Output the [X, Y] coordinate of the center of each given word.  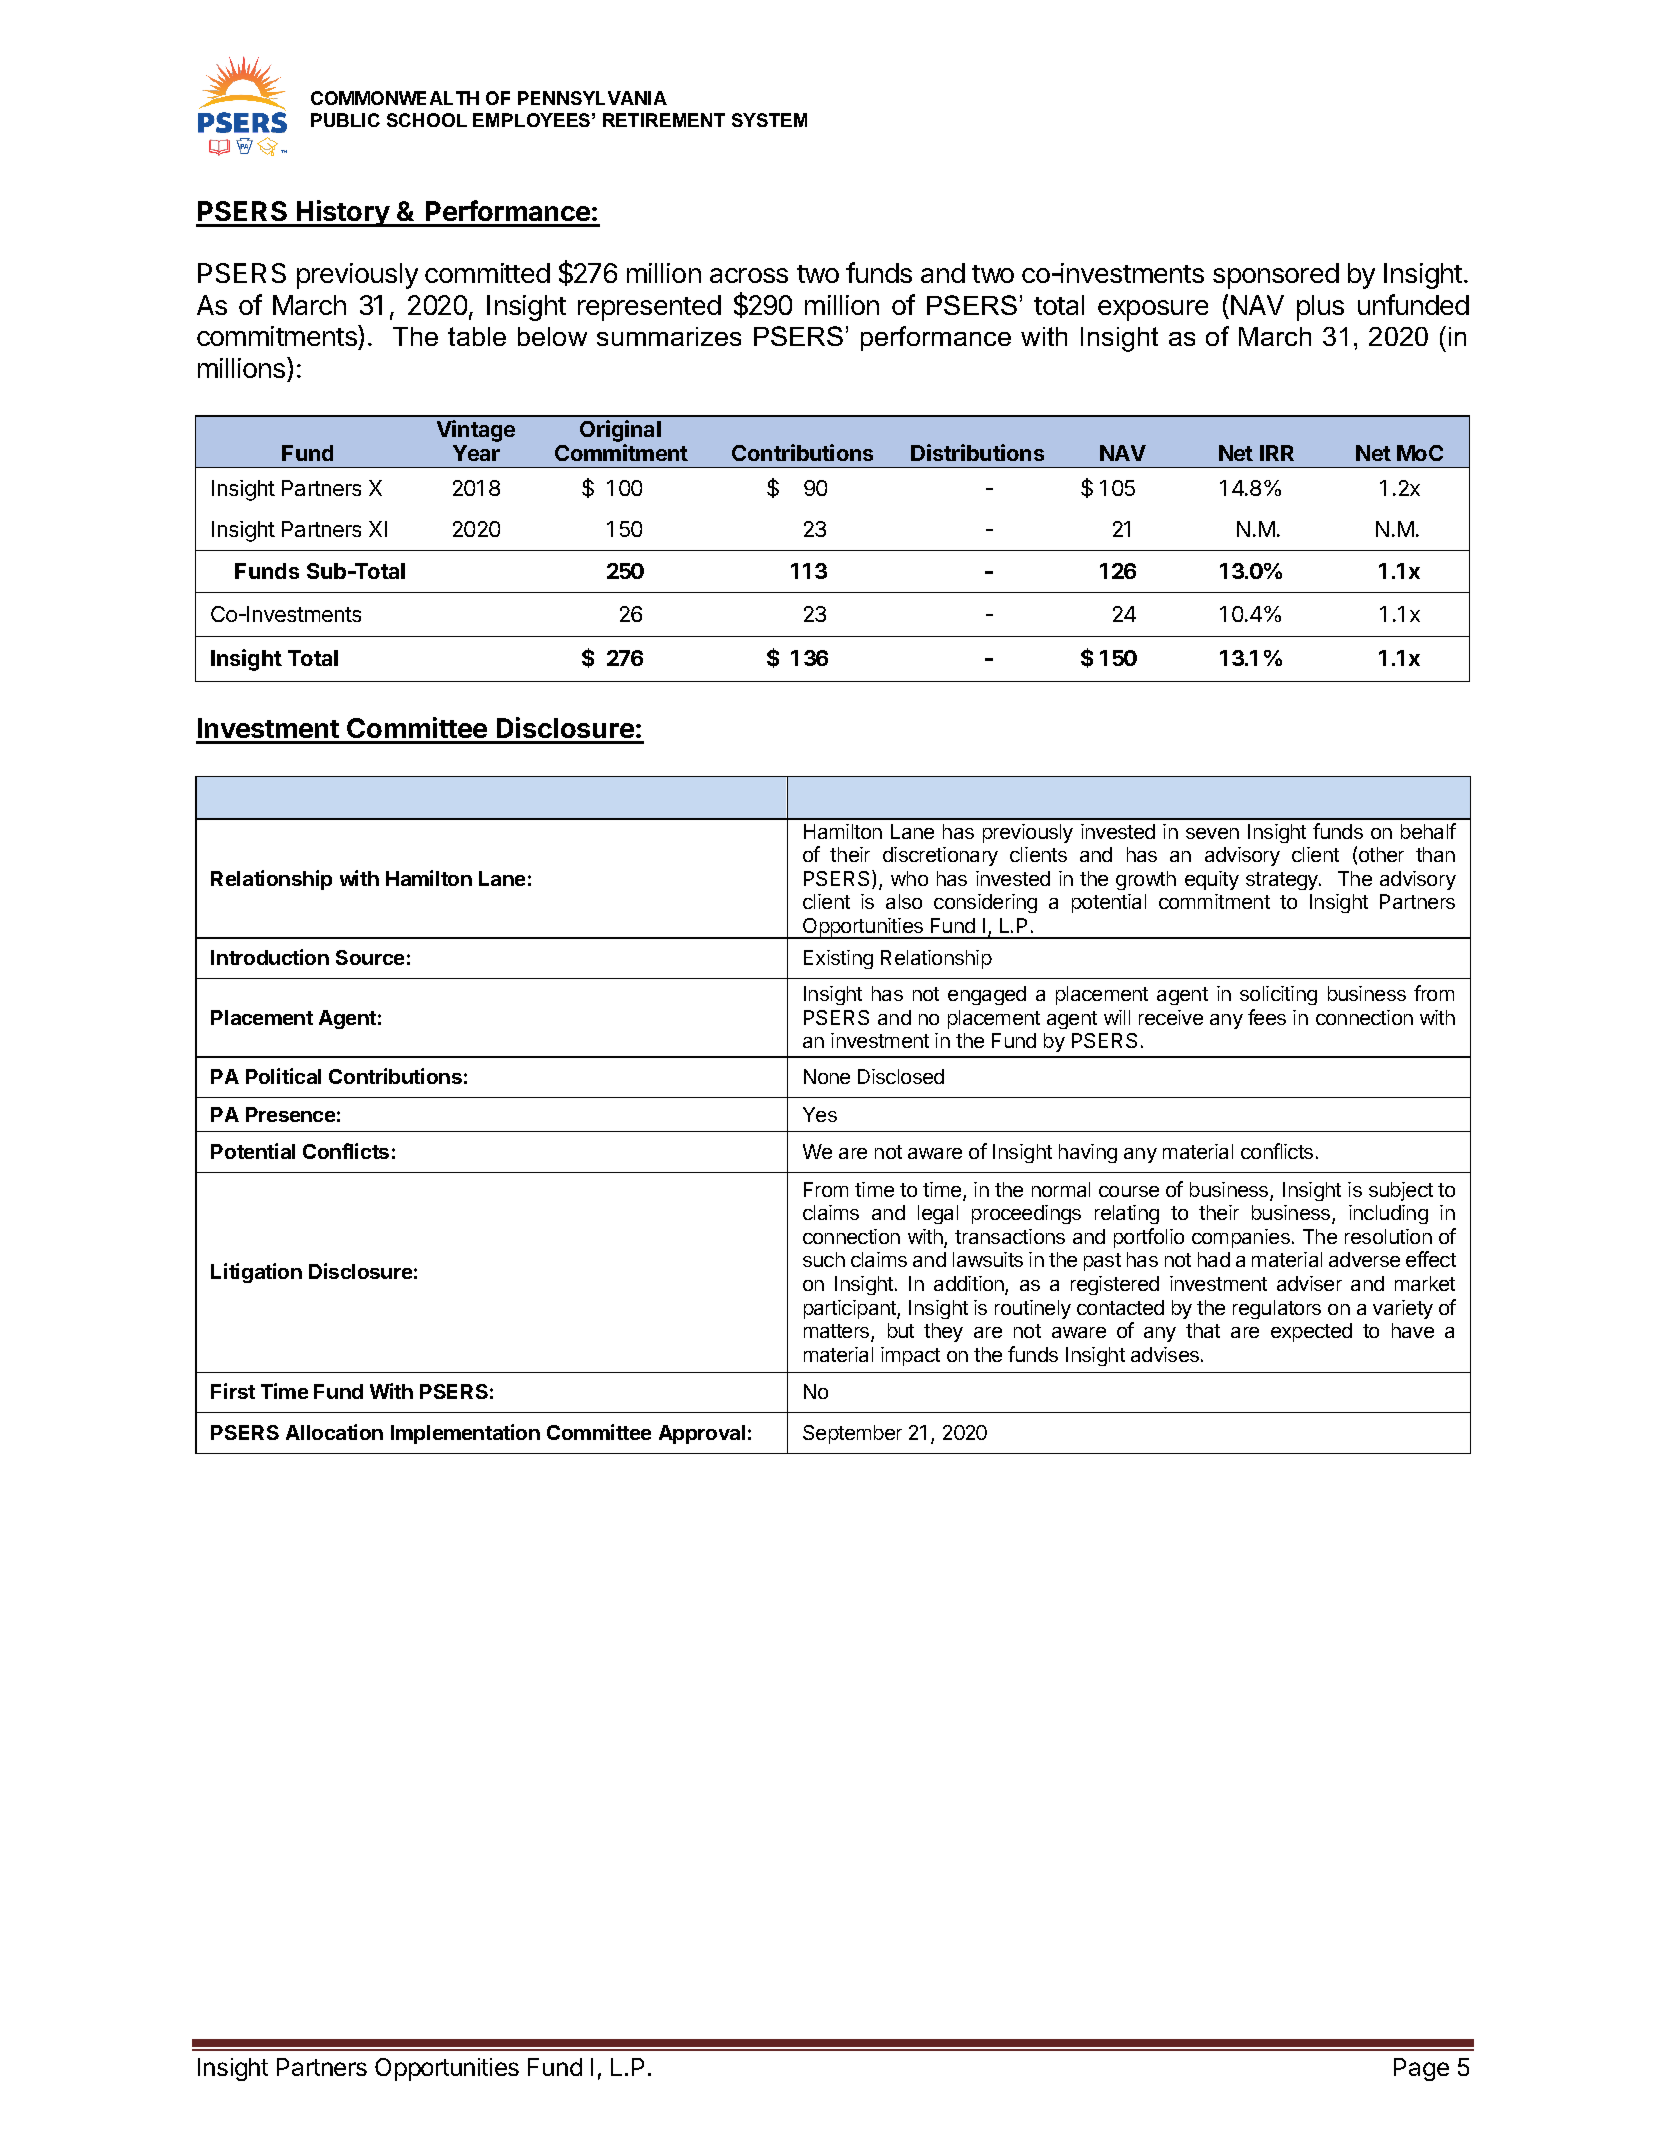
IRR [1277, 453]
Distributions [977, 452]
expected [1311, 1332]
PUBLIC [345, 120]
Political [283, 1076]
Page [1421, 2069]
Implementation [465, 1434]
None [827, 1076]
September [852, 1434]
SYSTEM [769, 120]
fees [1267, 1017]
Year [476, 453]
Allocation [334, 1432]
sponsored [1276, 276]
